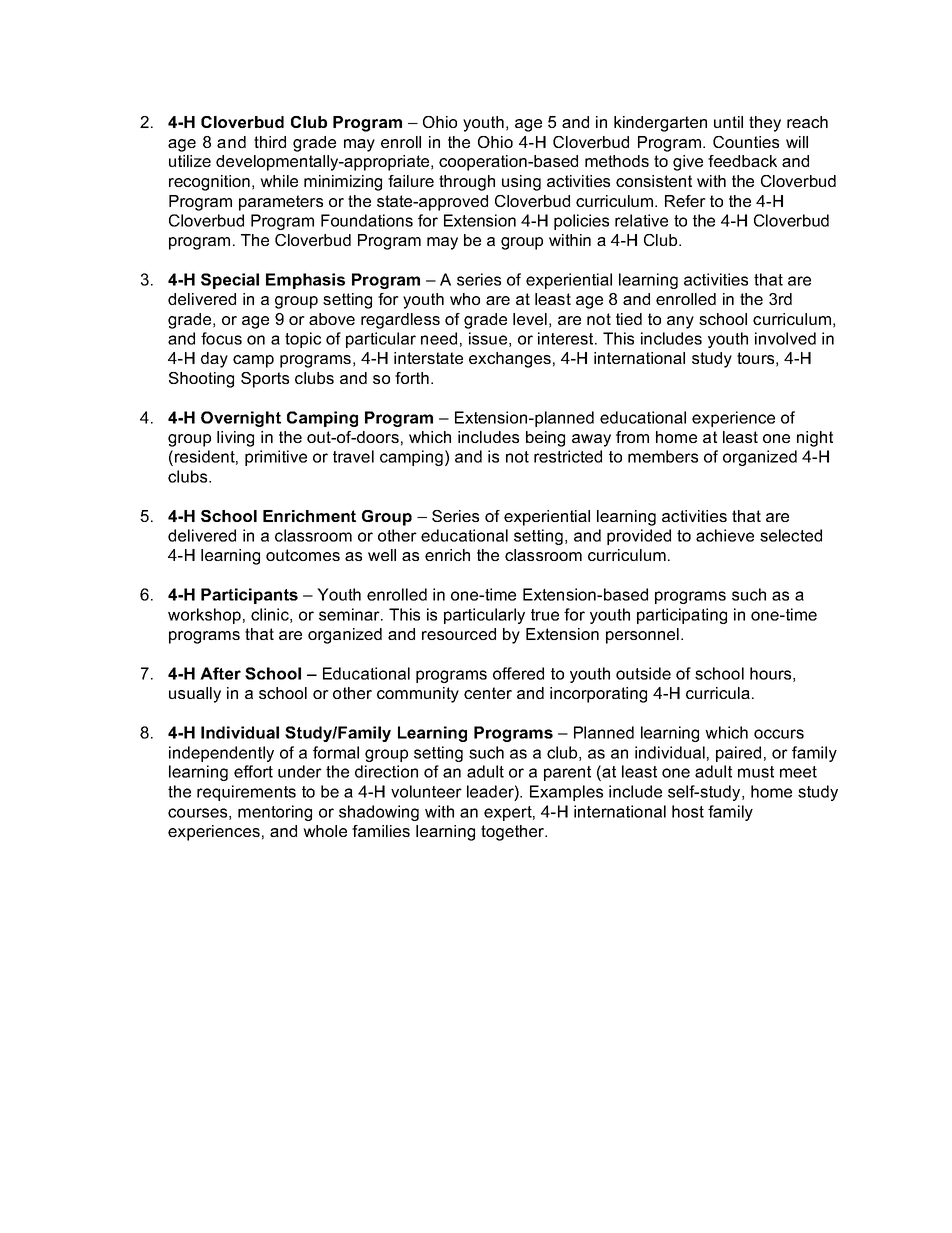 The image size is (952, 1233). What do you see at coordinates (521, 183) in the screenshot?
I see `using` at bounding box center [521, 183].
